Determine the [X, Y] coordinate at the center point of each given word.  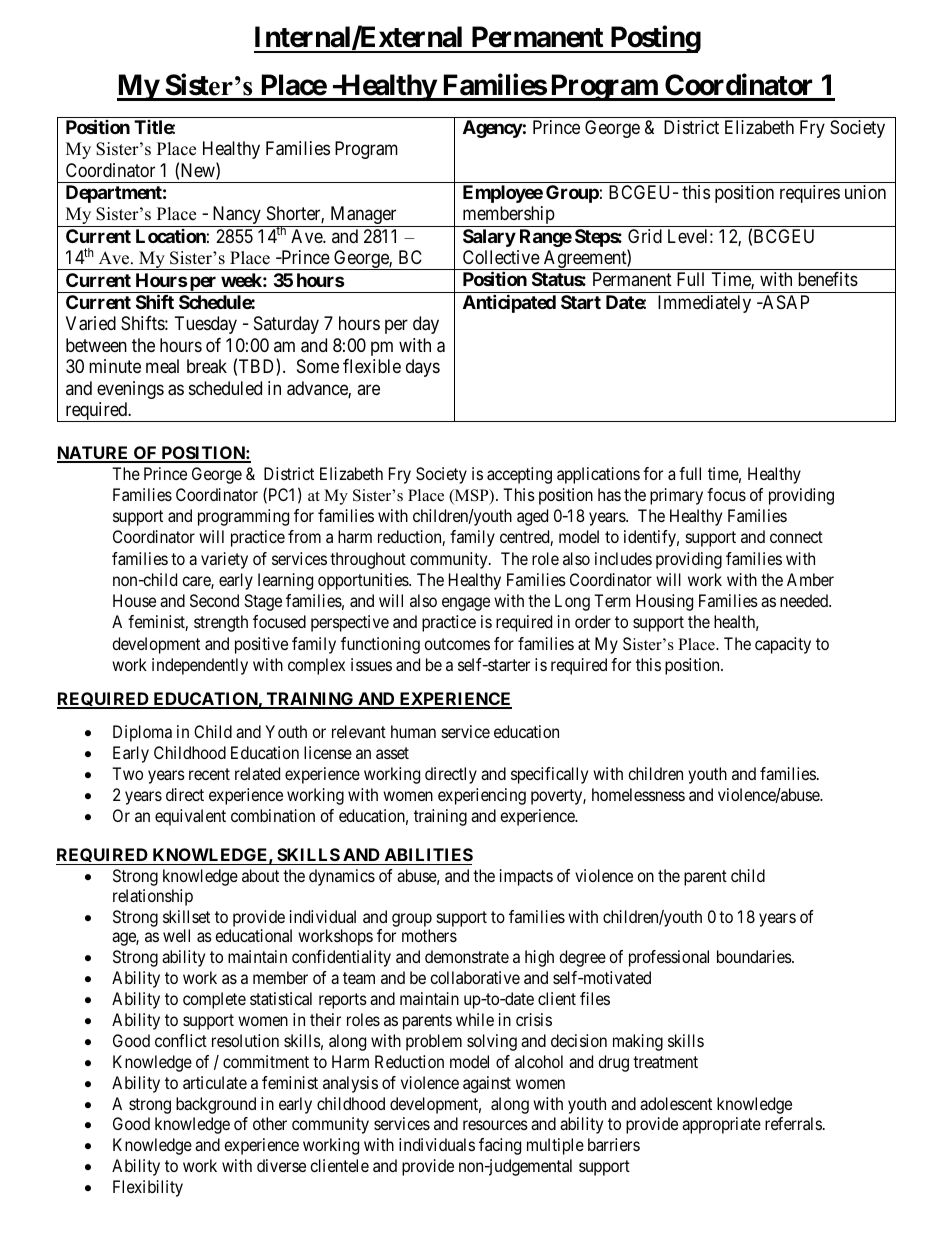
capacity [783, 645]
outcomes [457, 644]
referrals [793, 1123]
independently [200, 666]
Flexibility [148, 1188]
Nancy [236, 216]
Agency [493, 129]
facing [500, 1146]
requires [810, 194]
